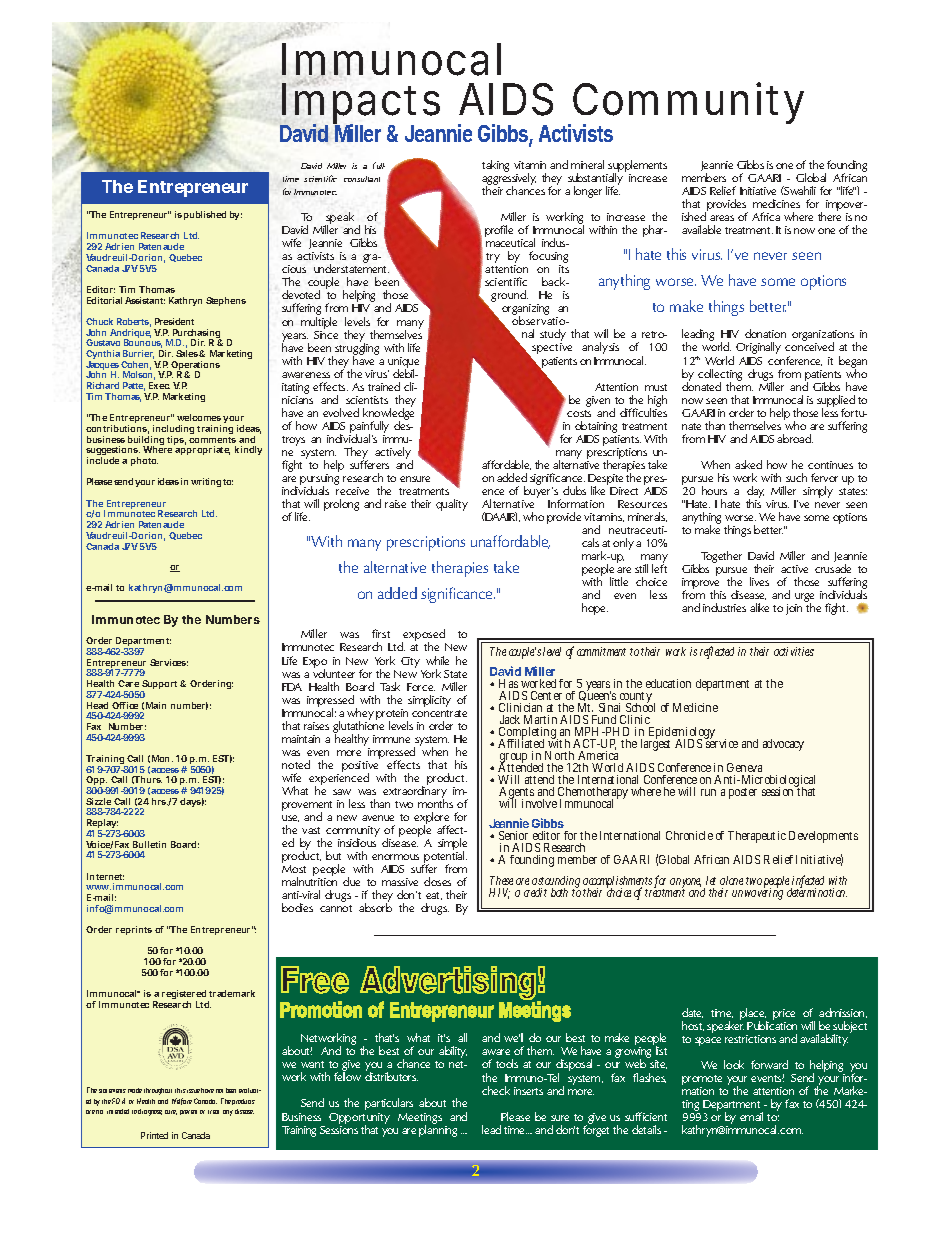  Describe the element at coordinates (525, 311) in the document. I see `organizing` at that location.
